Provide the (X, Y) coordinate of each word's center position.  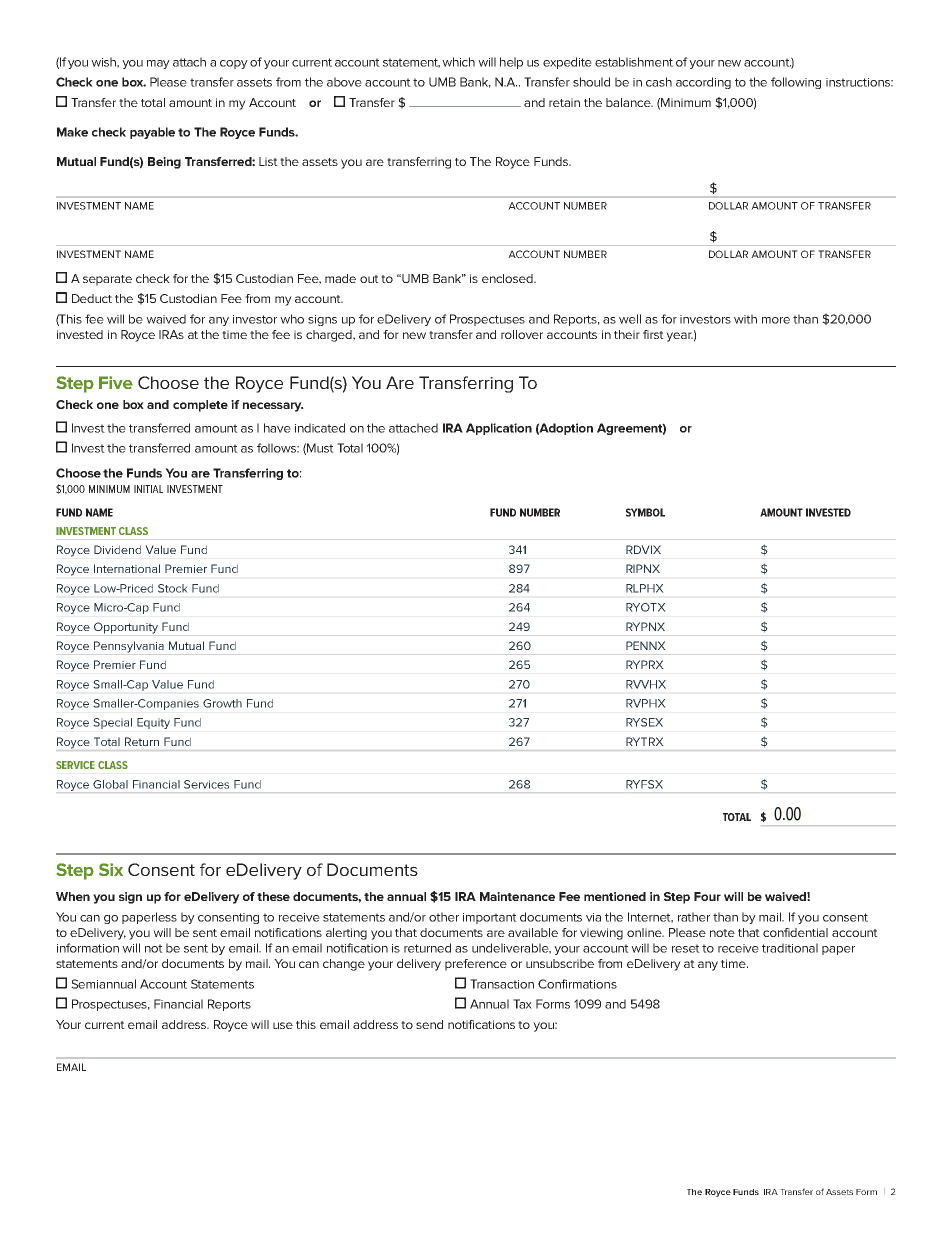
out (369, 279)
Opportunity (126, 628)
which (458, 62)
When (73, 896)
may (158, 64)
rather (694, 917)
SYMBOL (645, 512)
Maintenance (517, 896)
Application (499, 429)
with (745, 319)
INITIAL (148, 489)
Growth (222, 703)
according (703, 83)
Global (110, 784)
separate (107, 280)
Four (707, 896)
